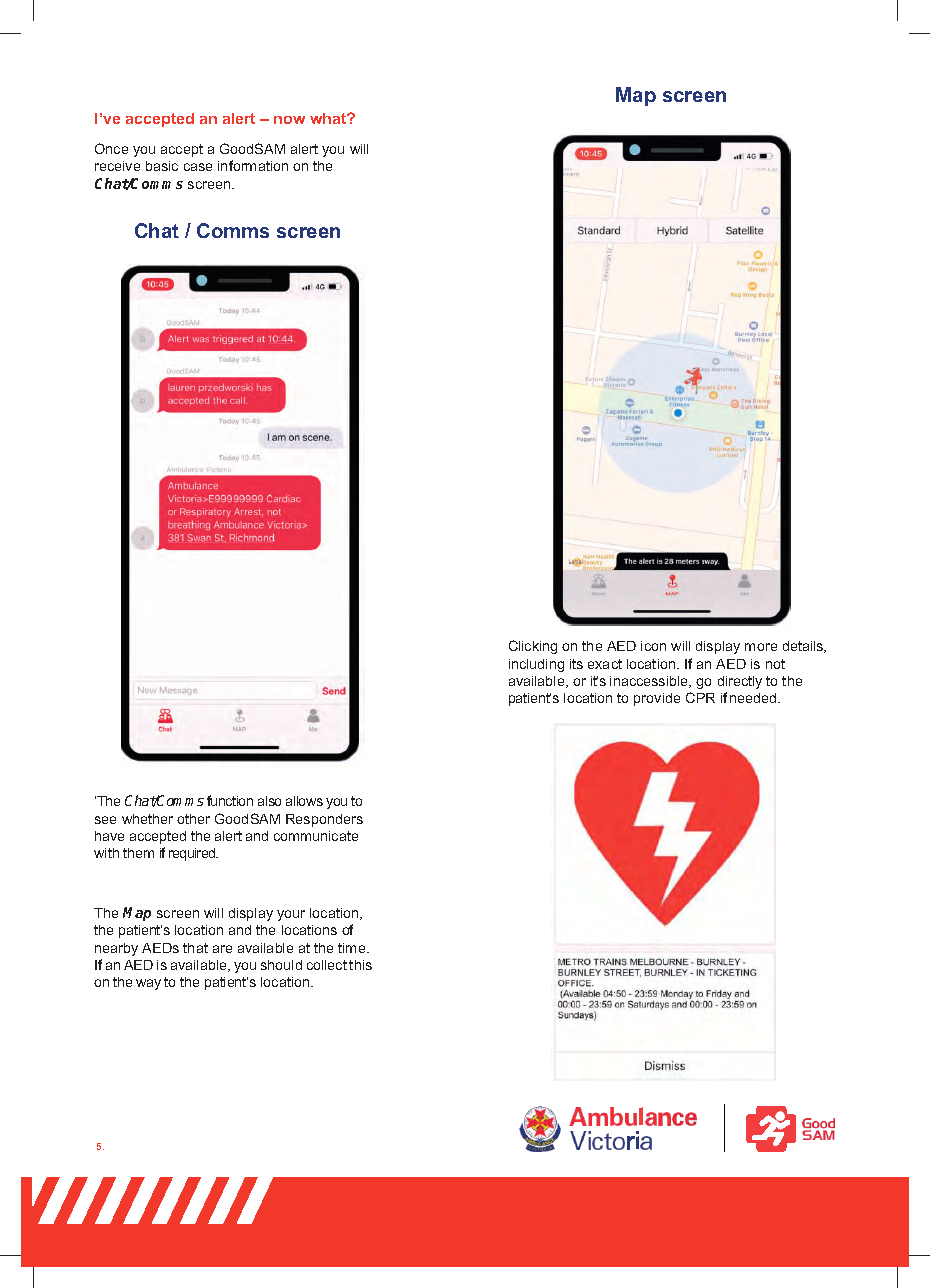 The width and height of the document is (930, 1288). What do you see at coordinates (360, 965) in the document?
I see `this` at bounding box center [360, 965].
